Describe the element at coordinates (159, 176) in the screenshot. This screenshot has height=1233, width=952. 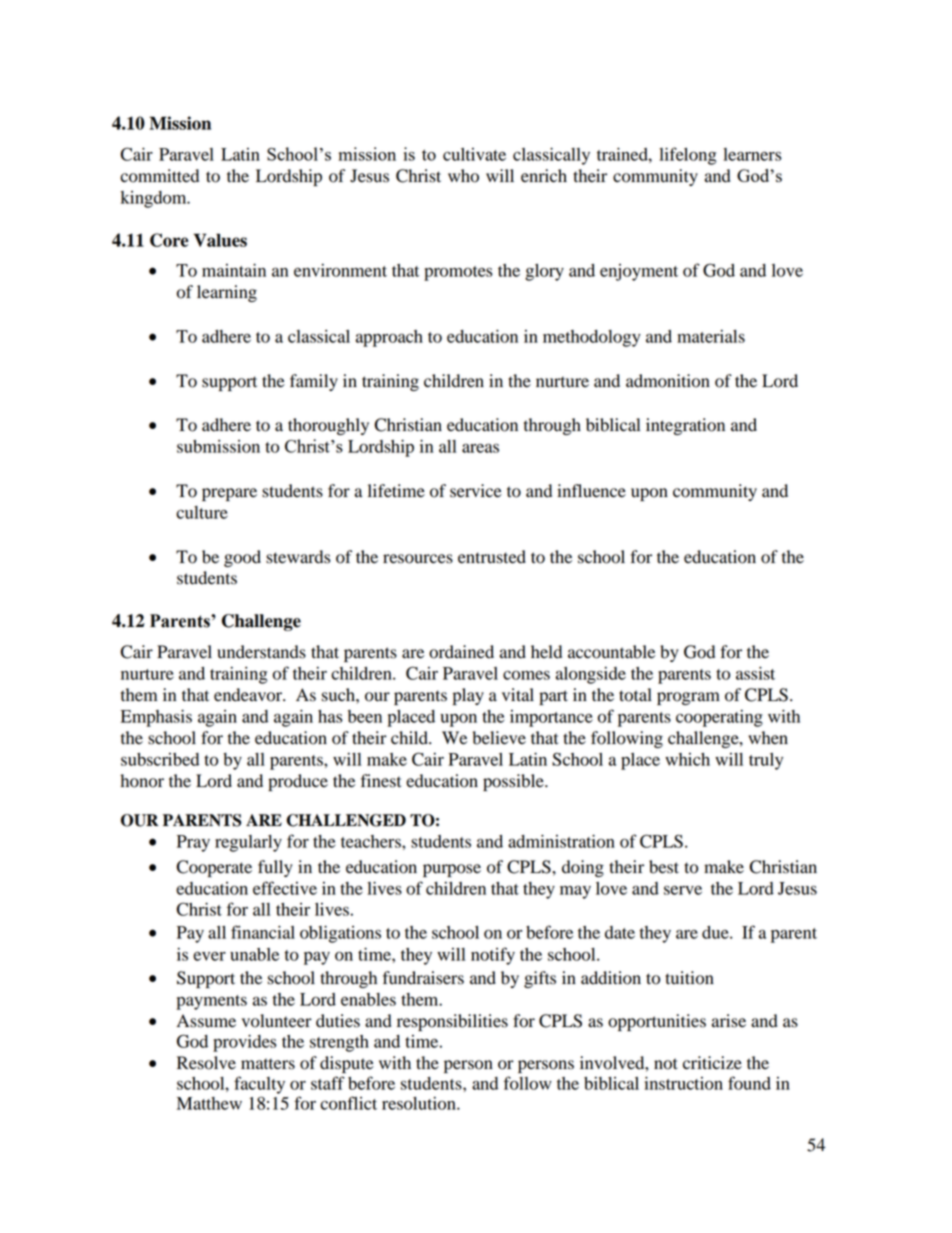
I see `committed` at that location.
